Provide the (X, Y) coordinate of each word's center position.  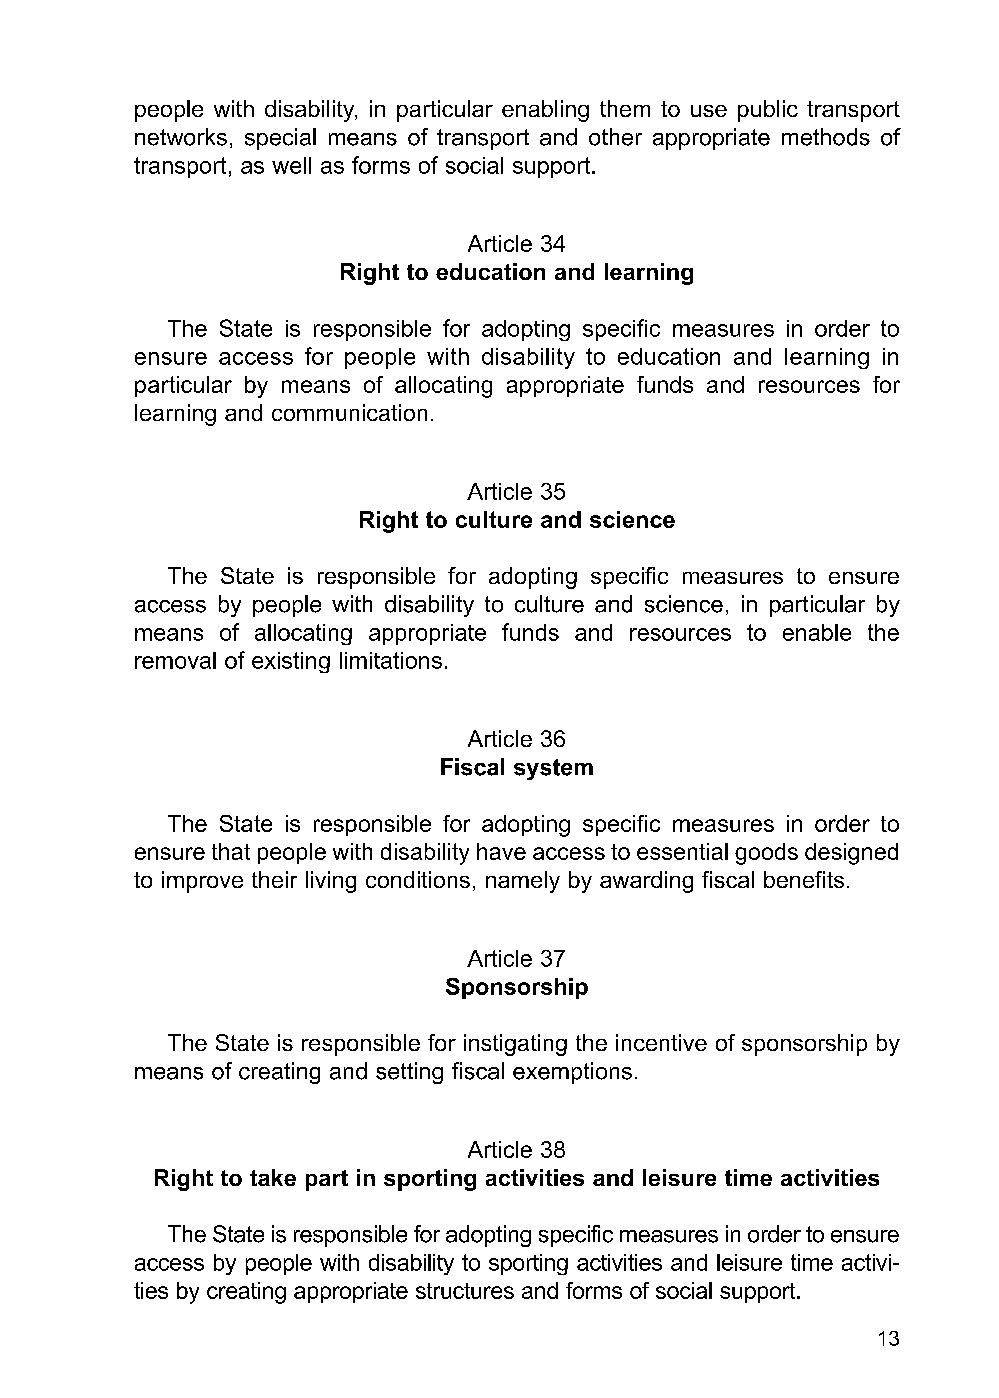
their (274, 879)
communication (349, 412)
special (280, 139)
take (273, 1177)
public (768, 111)
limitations (391, 660)
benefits (804, 879)
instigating (515, 1045)
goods (766, 854)
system (553, 769)
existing (291, 662)
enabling (545, 111)
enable (817, 632)
